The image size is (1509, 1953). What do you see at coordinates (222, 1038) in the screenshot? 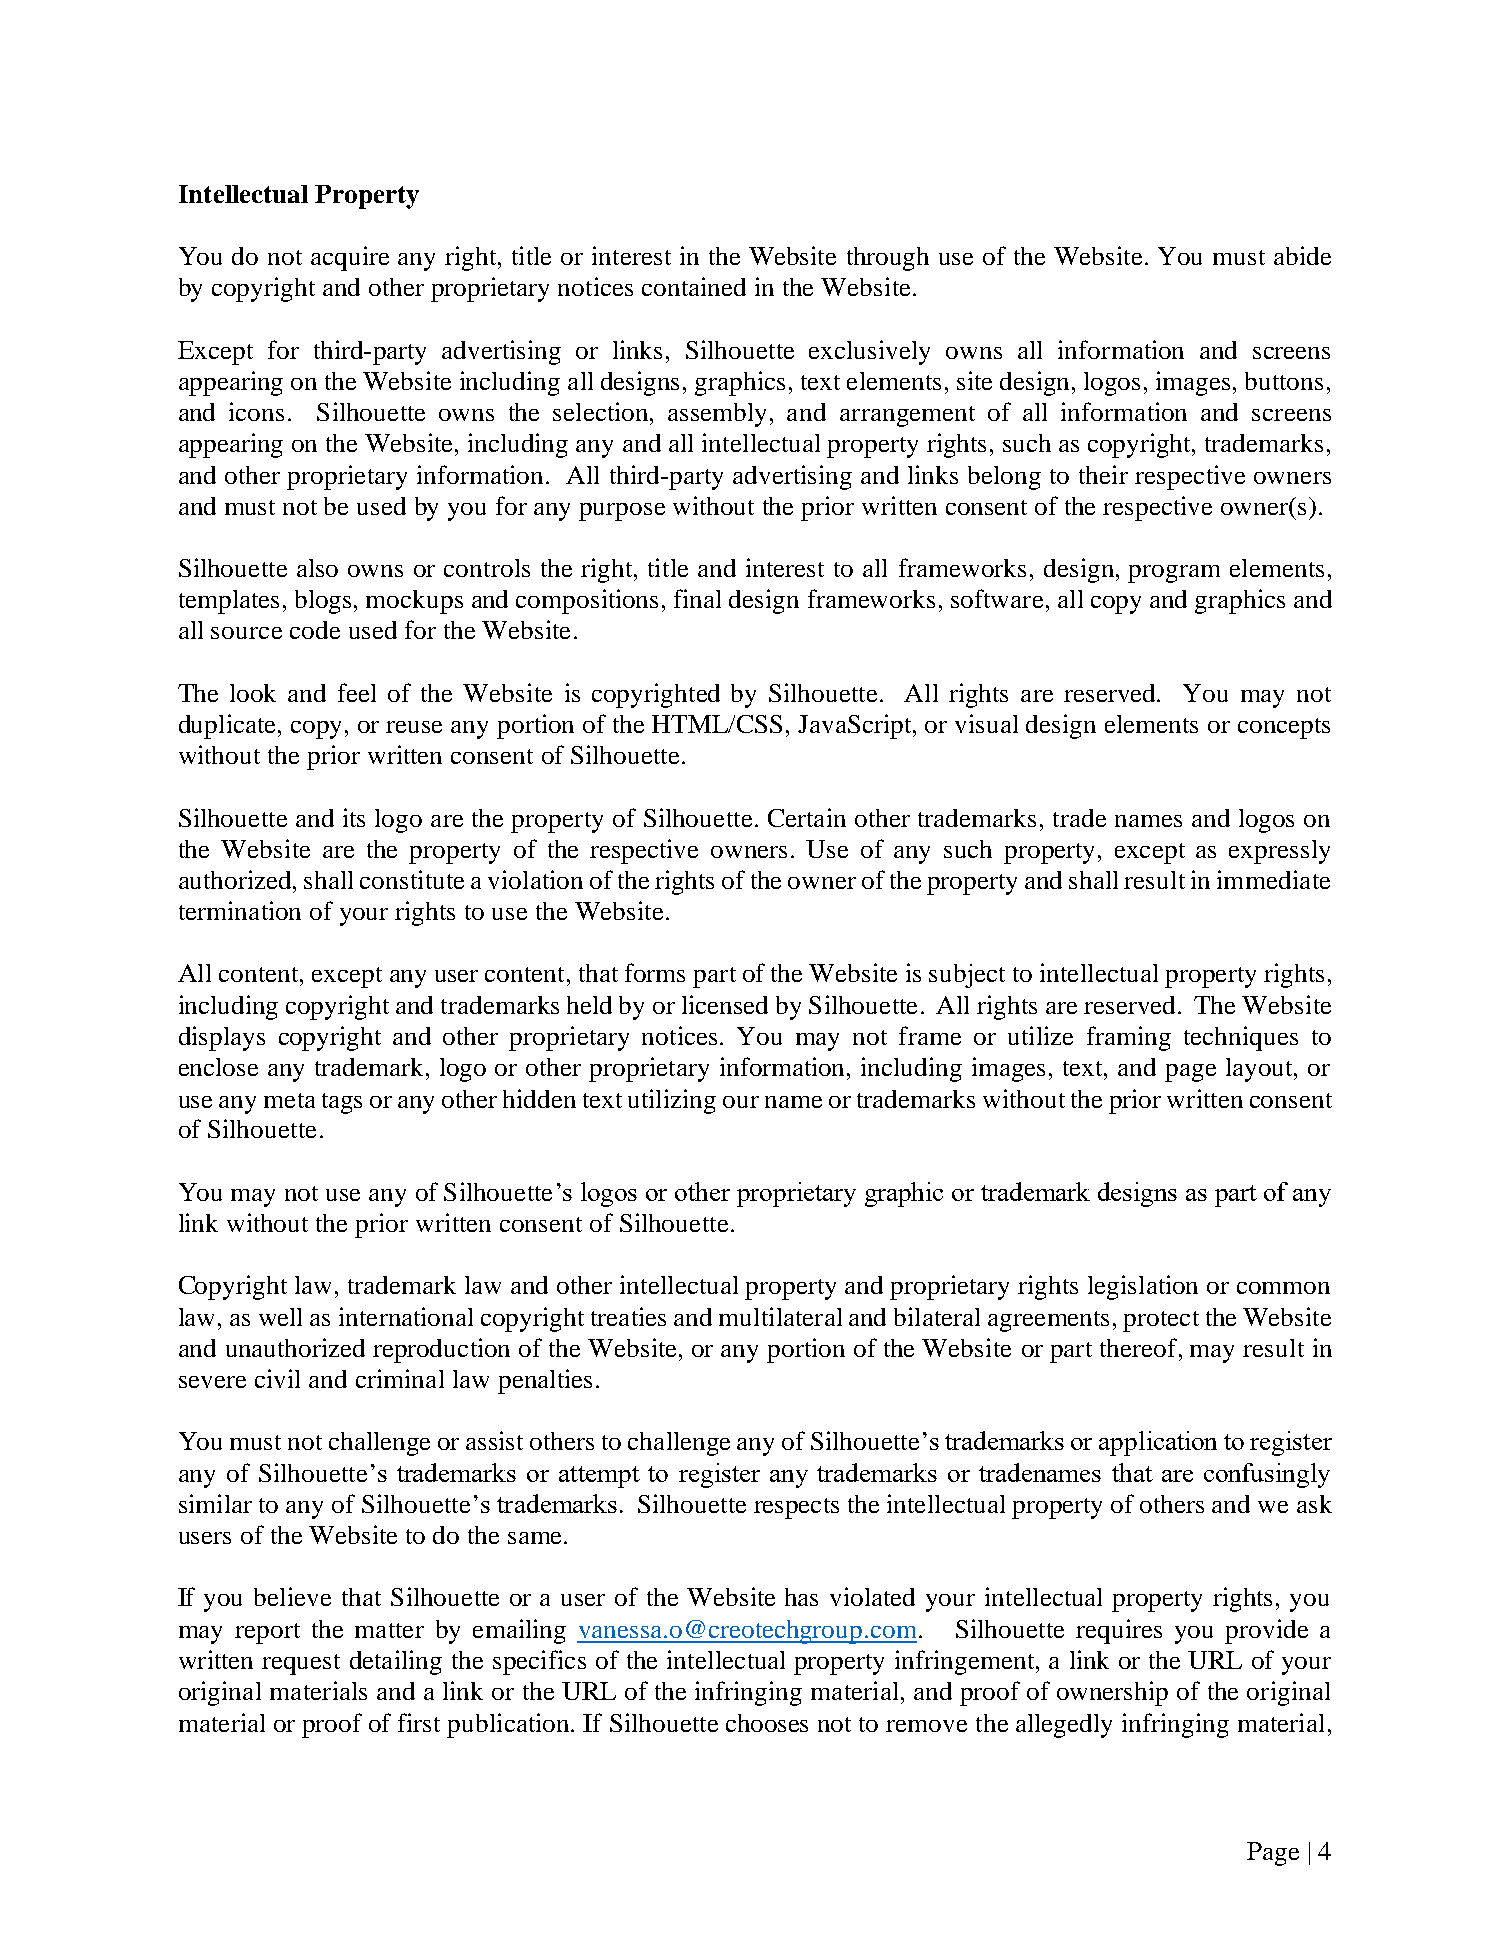
I see `displays` at bounding box center [222, 1038].
